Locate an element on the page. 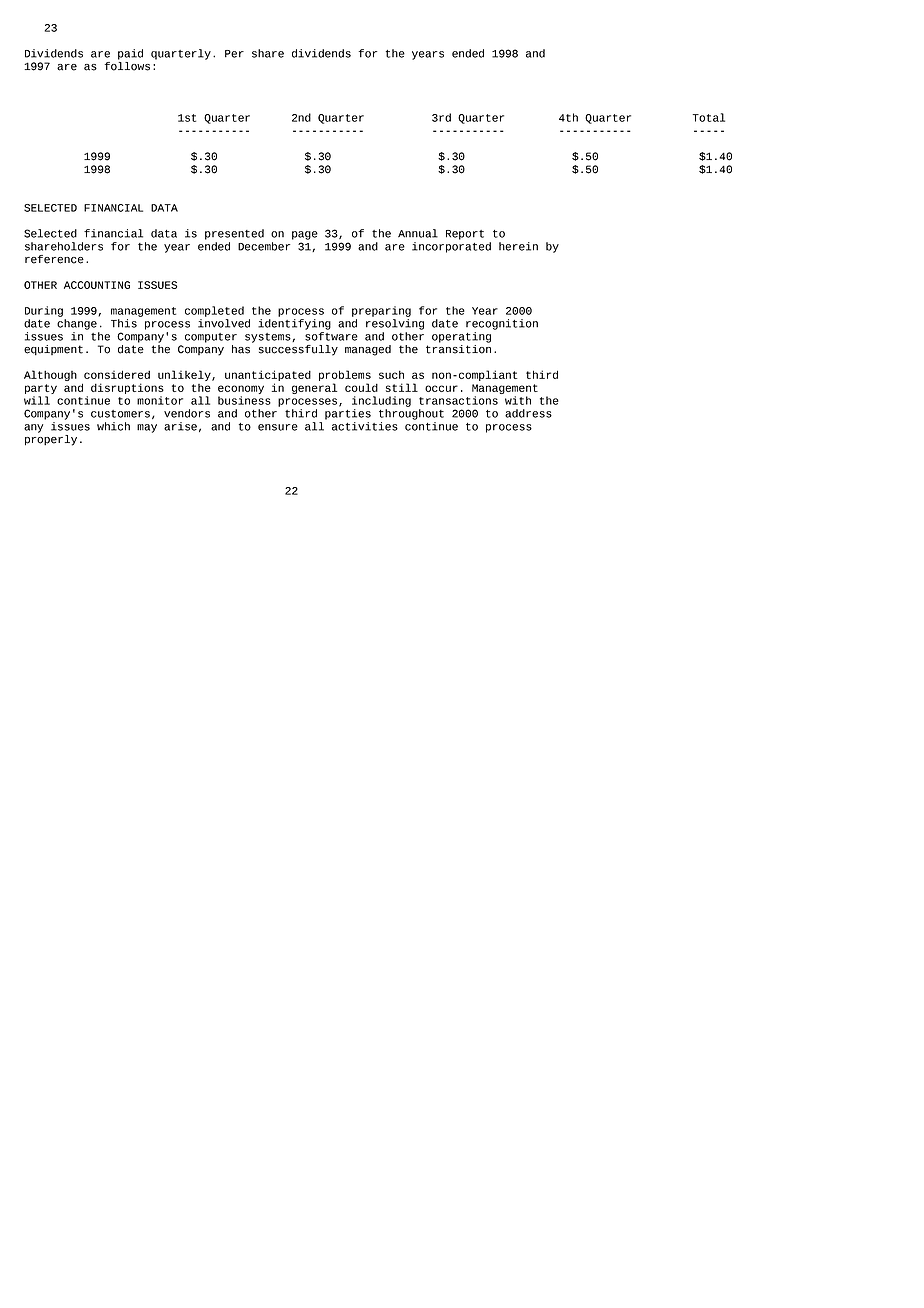  Total is located at coordinates (709, 117).
